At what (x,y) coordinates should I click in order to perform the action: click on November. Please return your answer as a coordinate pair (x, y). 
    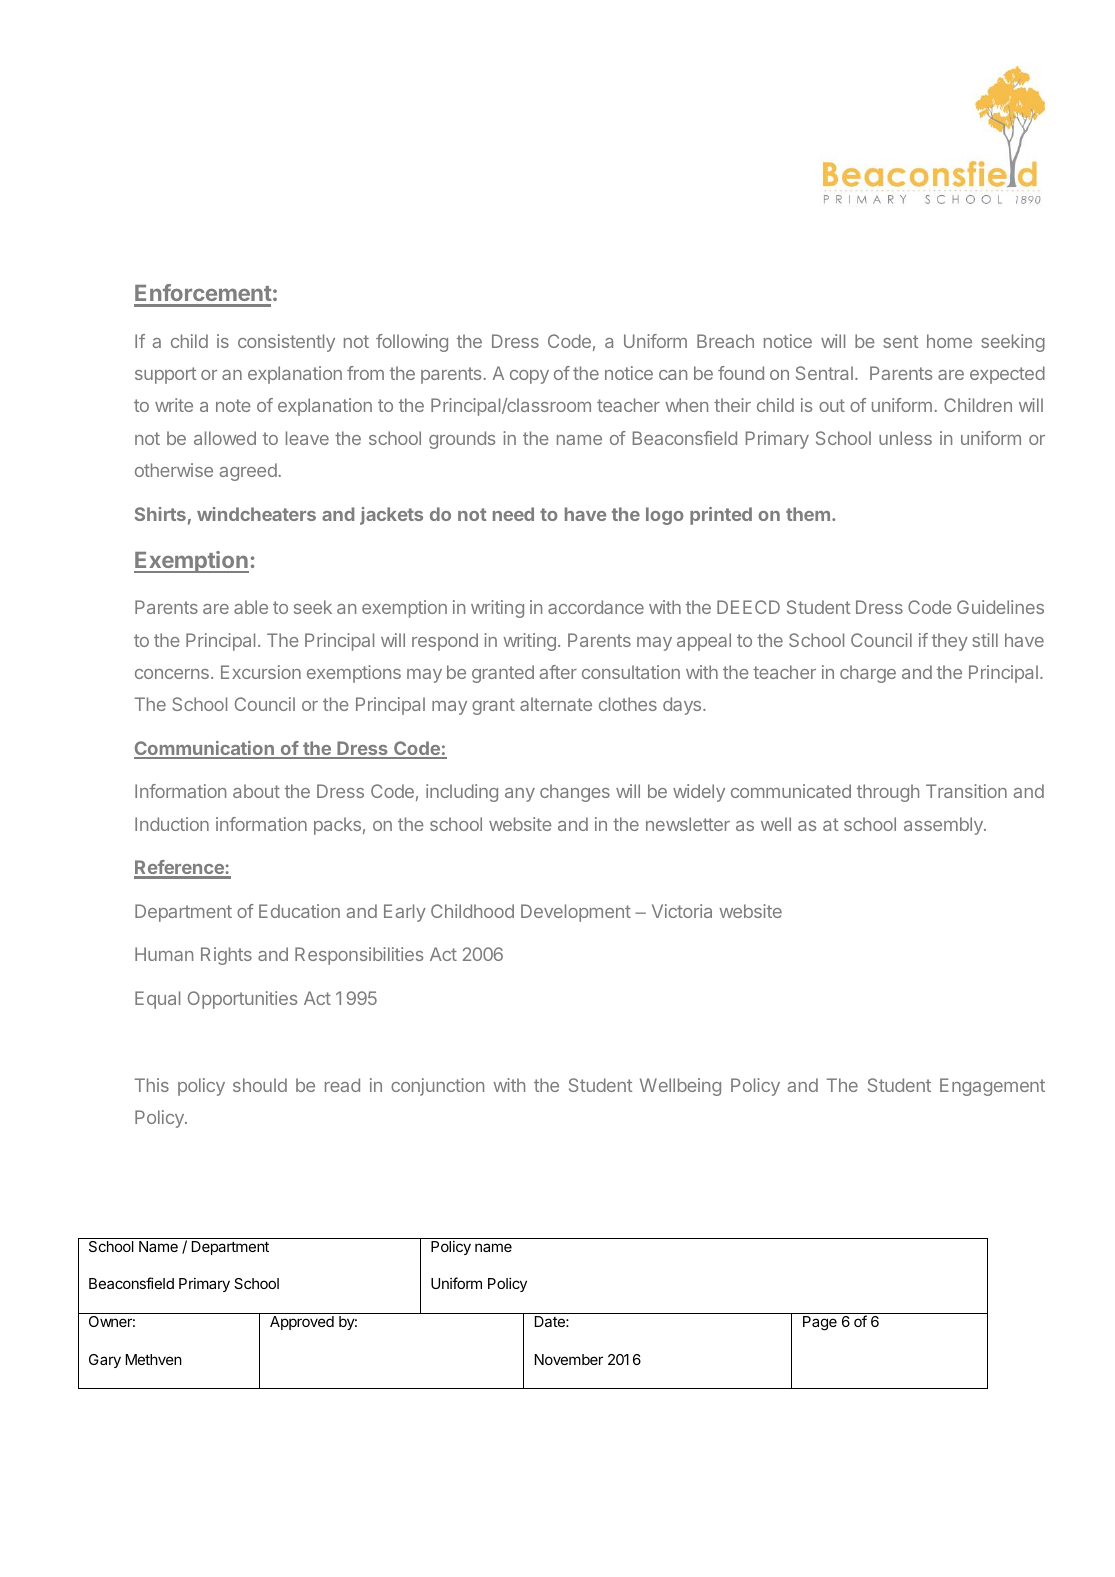
    Looking at the image, I should click on (569, 1359).
